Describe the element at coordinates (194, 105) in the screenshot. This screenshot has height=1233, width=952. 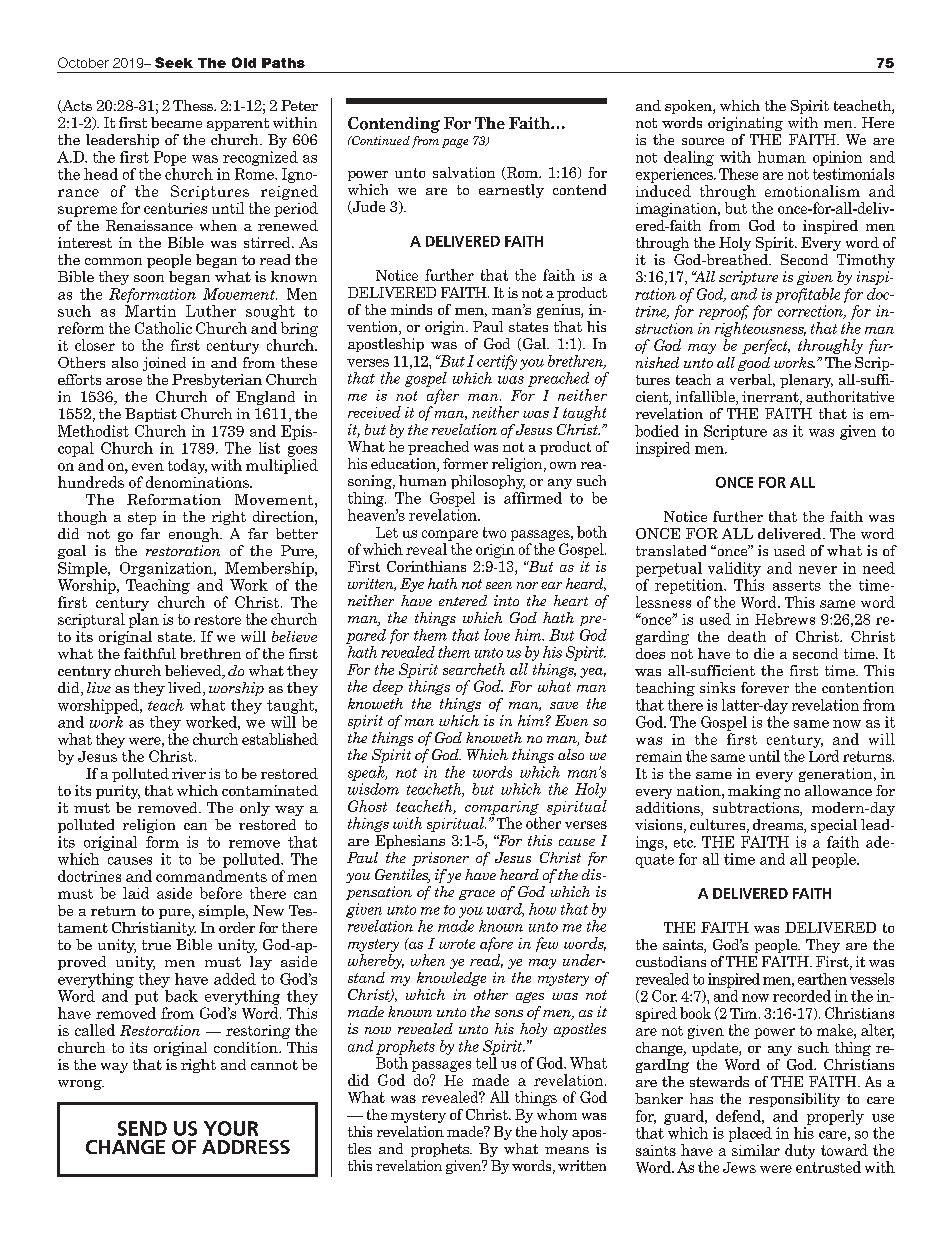
I see `Thess` at that location.
